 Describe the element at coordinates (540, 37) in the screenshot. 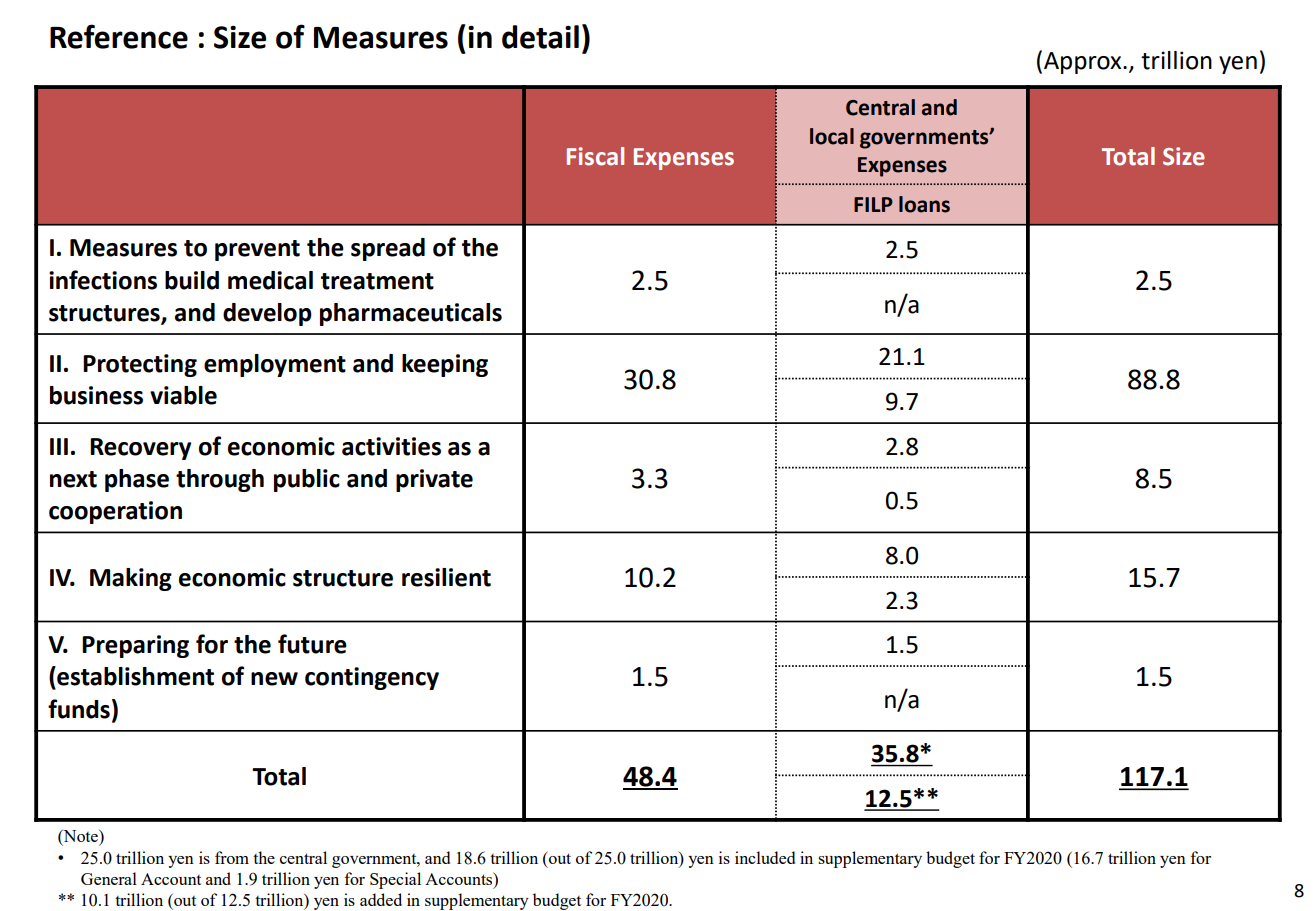

I see `detail` at that location.
